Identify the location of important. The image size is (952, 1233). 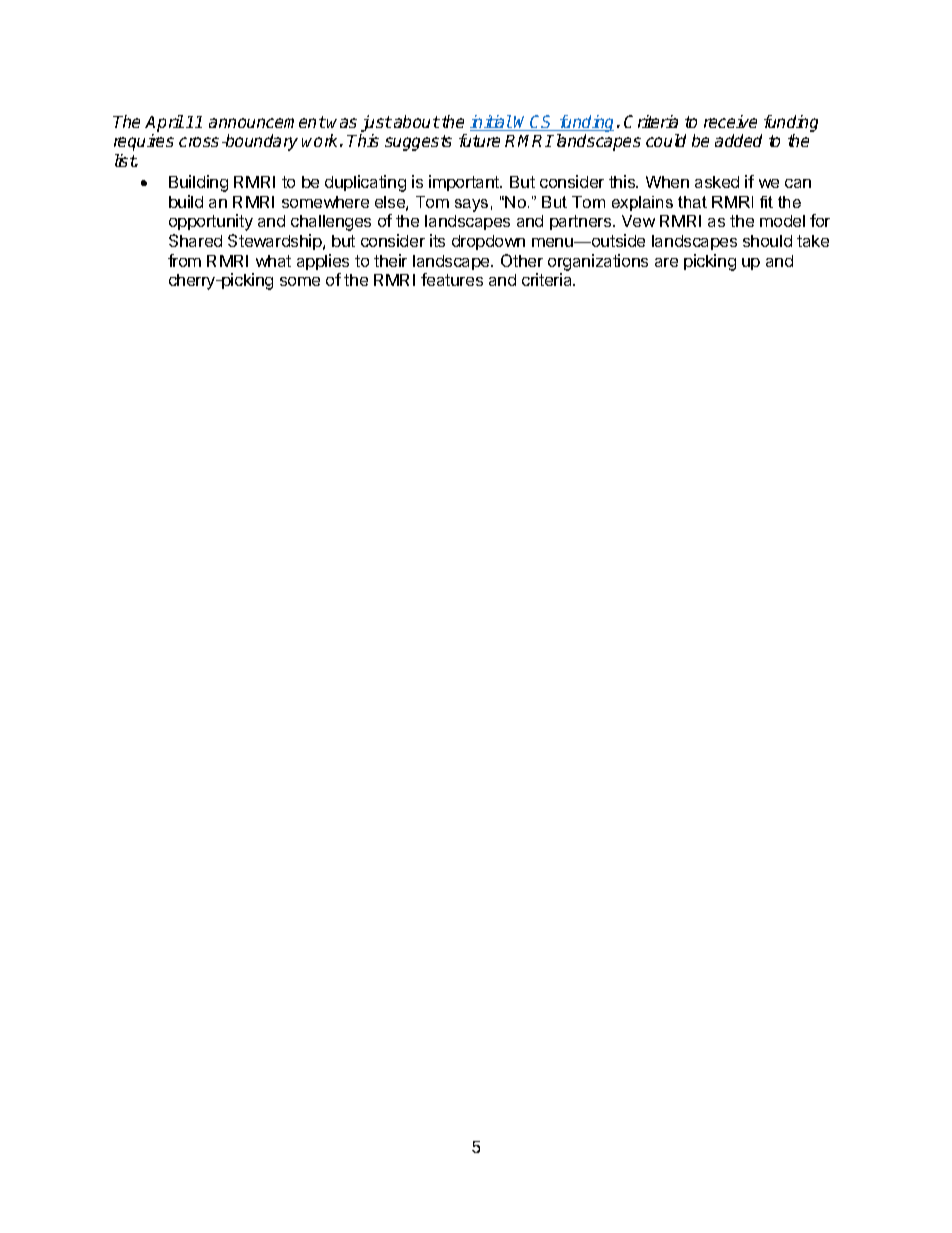
(465, 183).
